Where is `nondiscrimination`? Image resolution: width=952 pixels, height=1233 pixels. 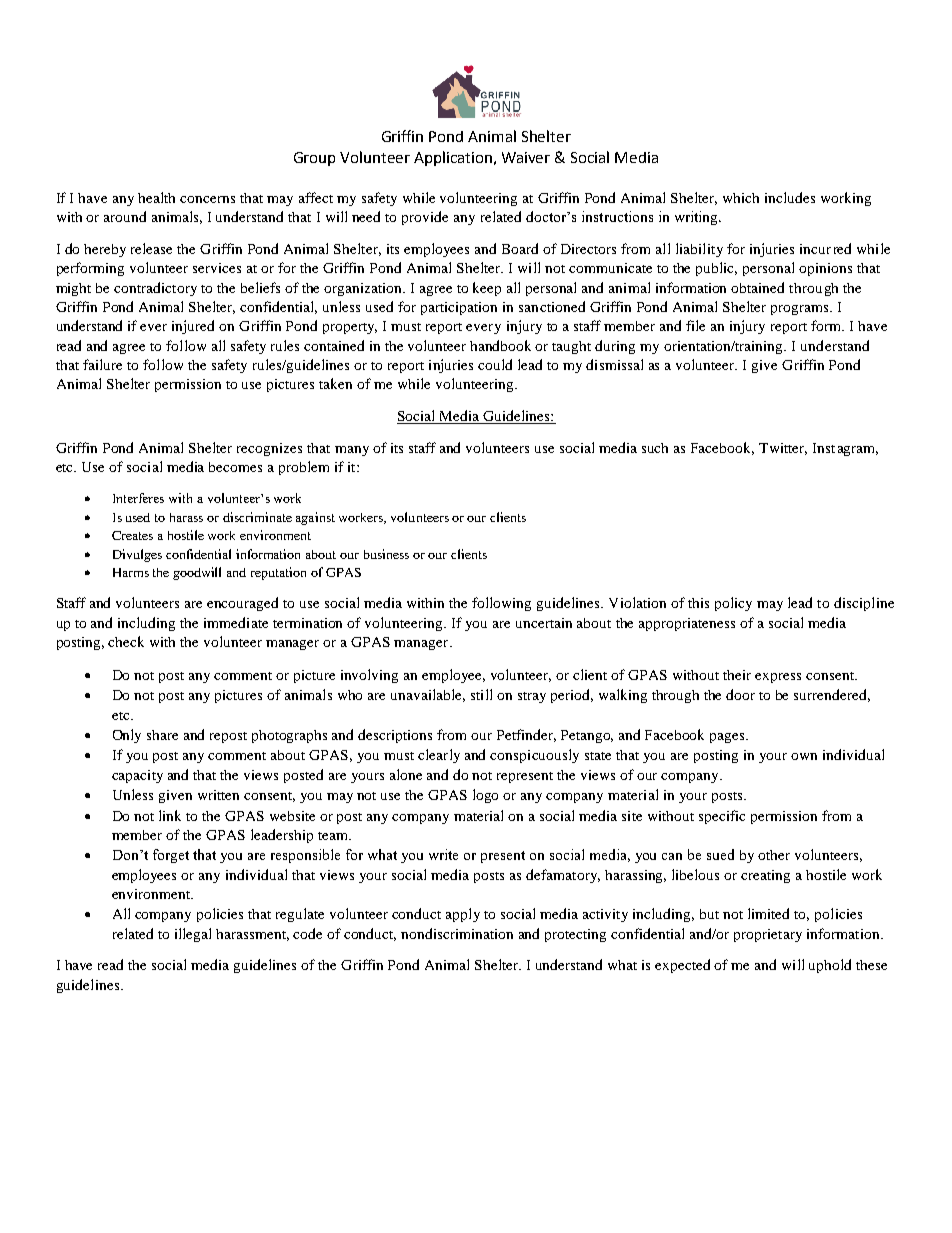 nondiscrimination is located at coordinates (457, 933).
